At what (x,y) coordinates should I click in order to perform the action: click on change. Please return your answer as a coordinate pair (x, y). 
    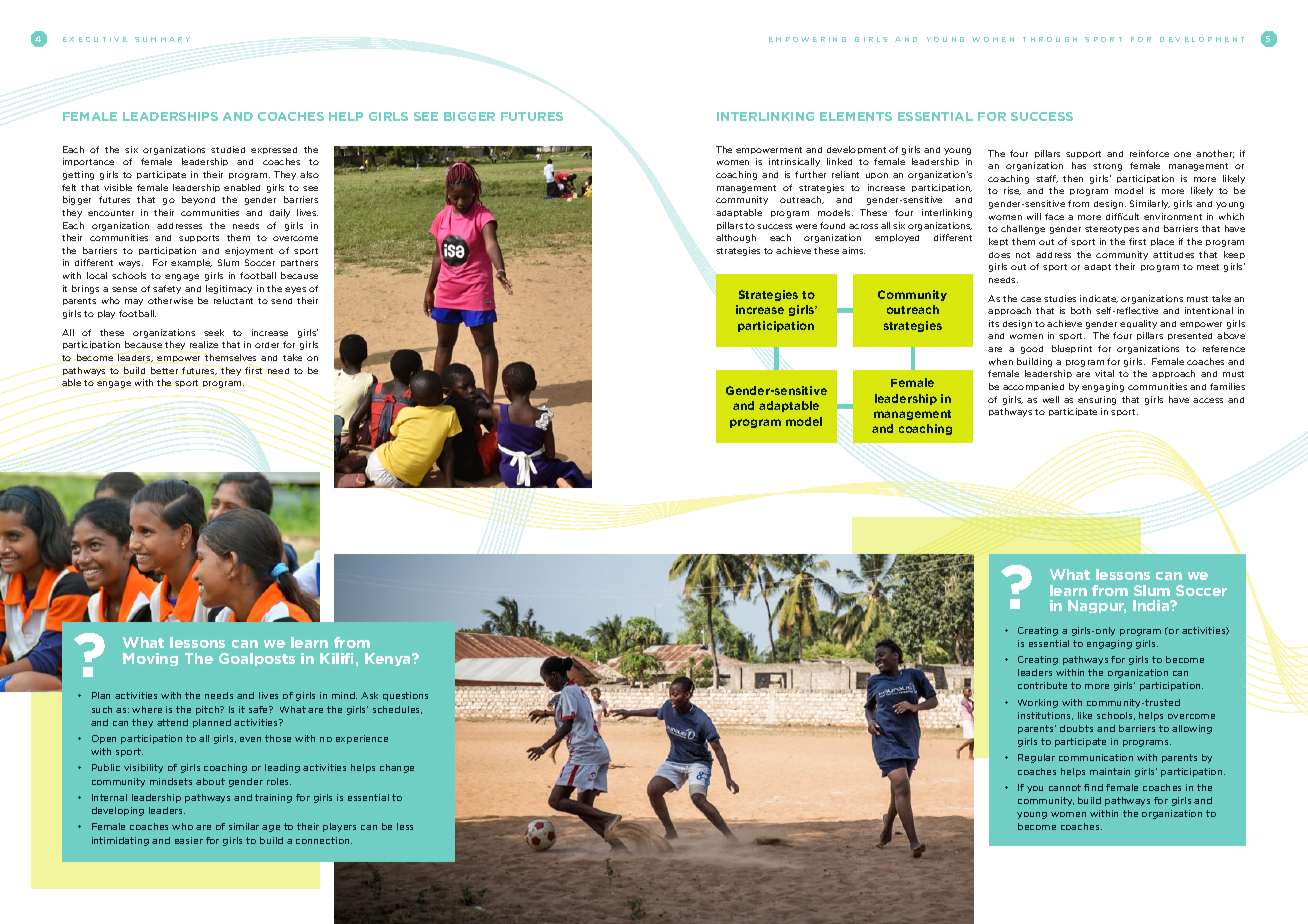
    Looking at the image, I should click on (397, 768).
